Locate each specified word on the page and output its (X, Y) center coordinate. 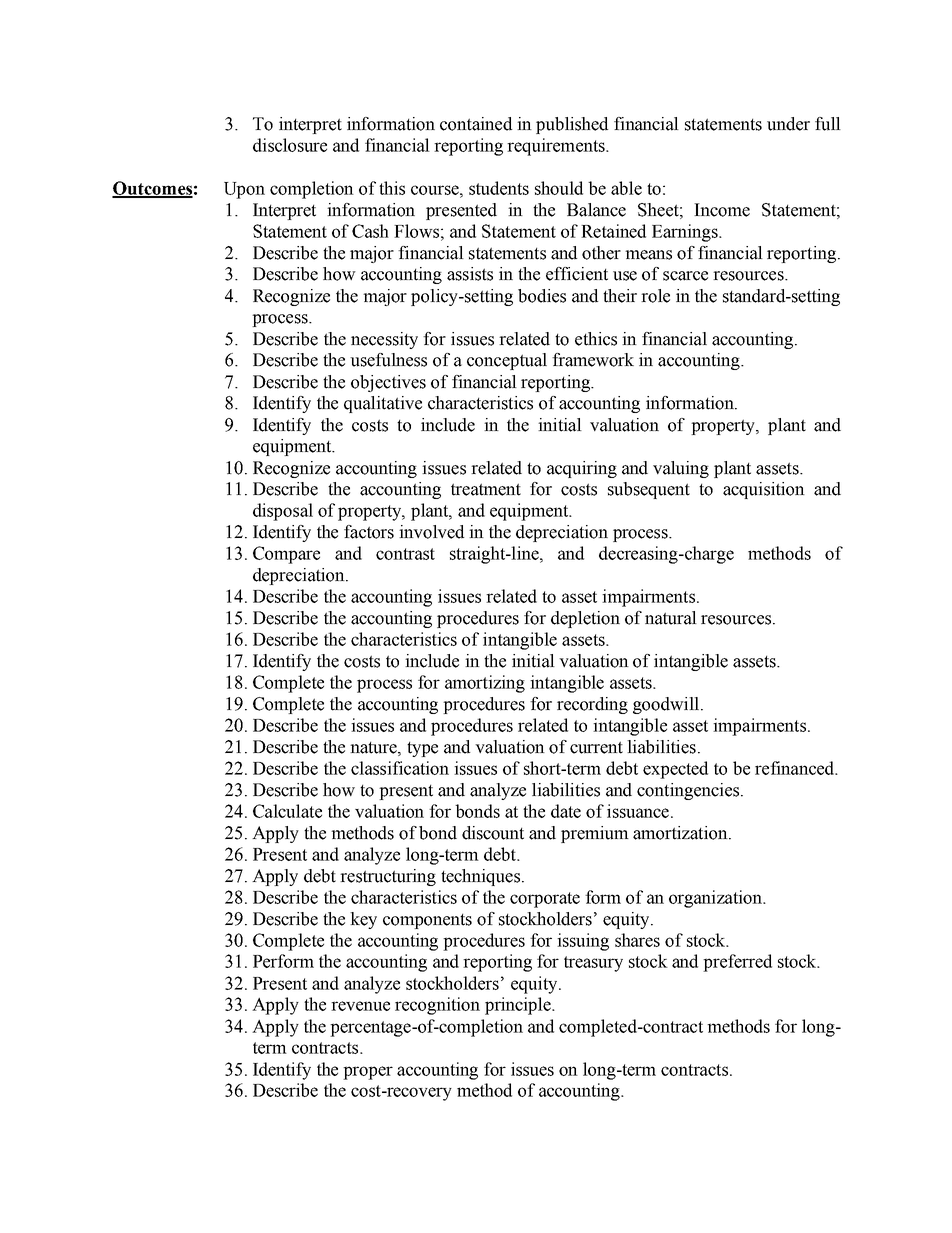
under (788, 124)
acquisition (764, 490)
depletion (585, 619)
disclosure (290, 145)
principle (519, 1006)
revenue (360, 1006)
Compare (286, 555)
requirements (557, 147)
